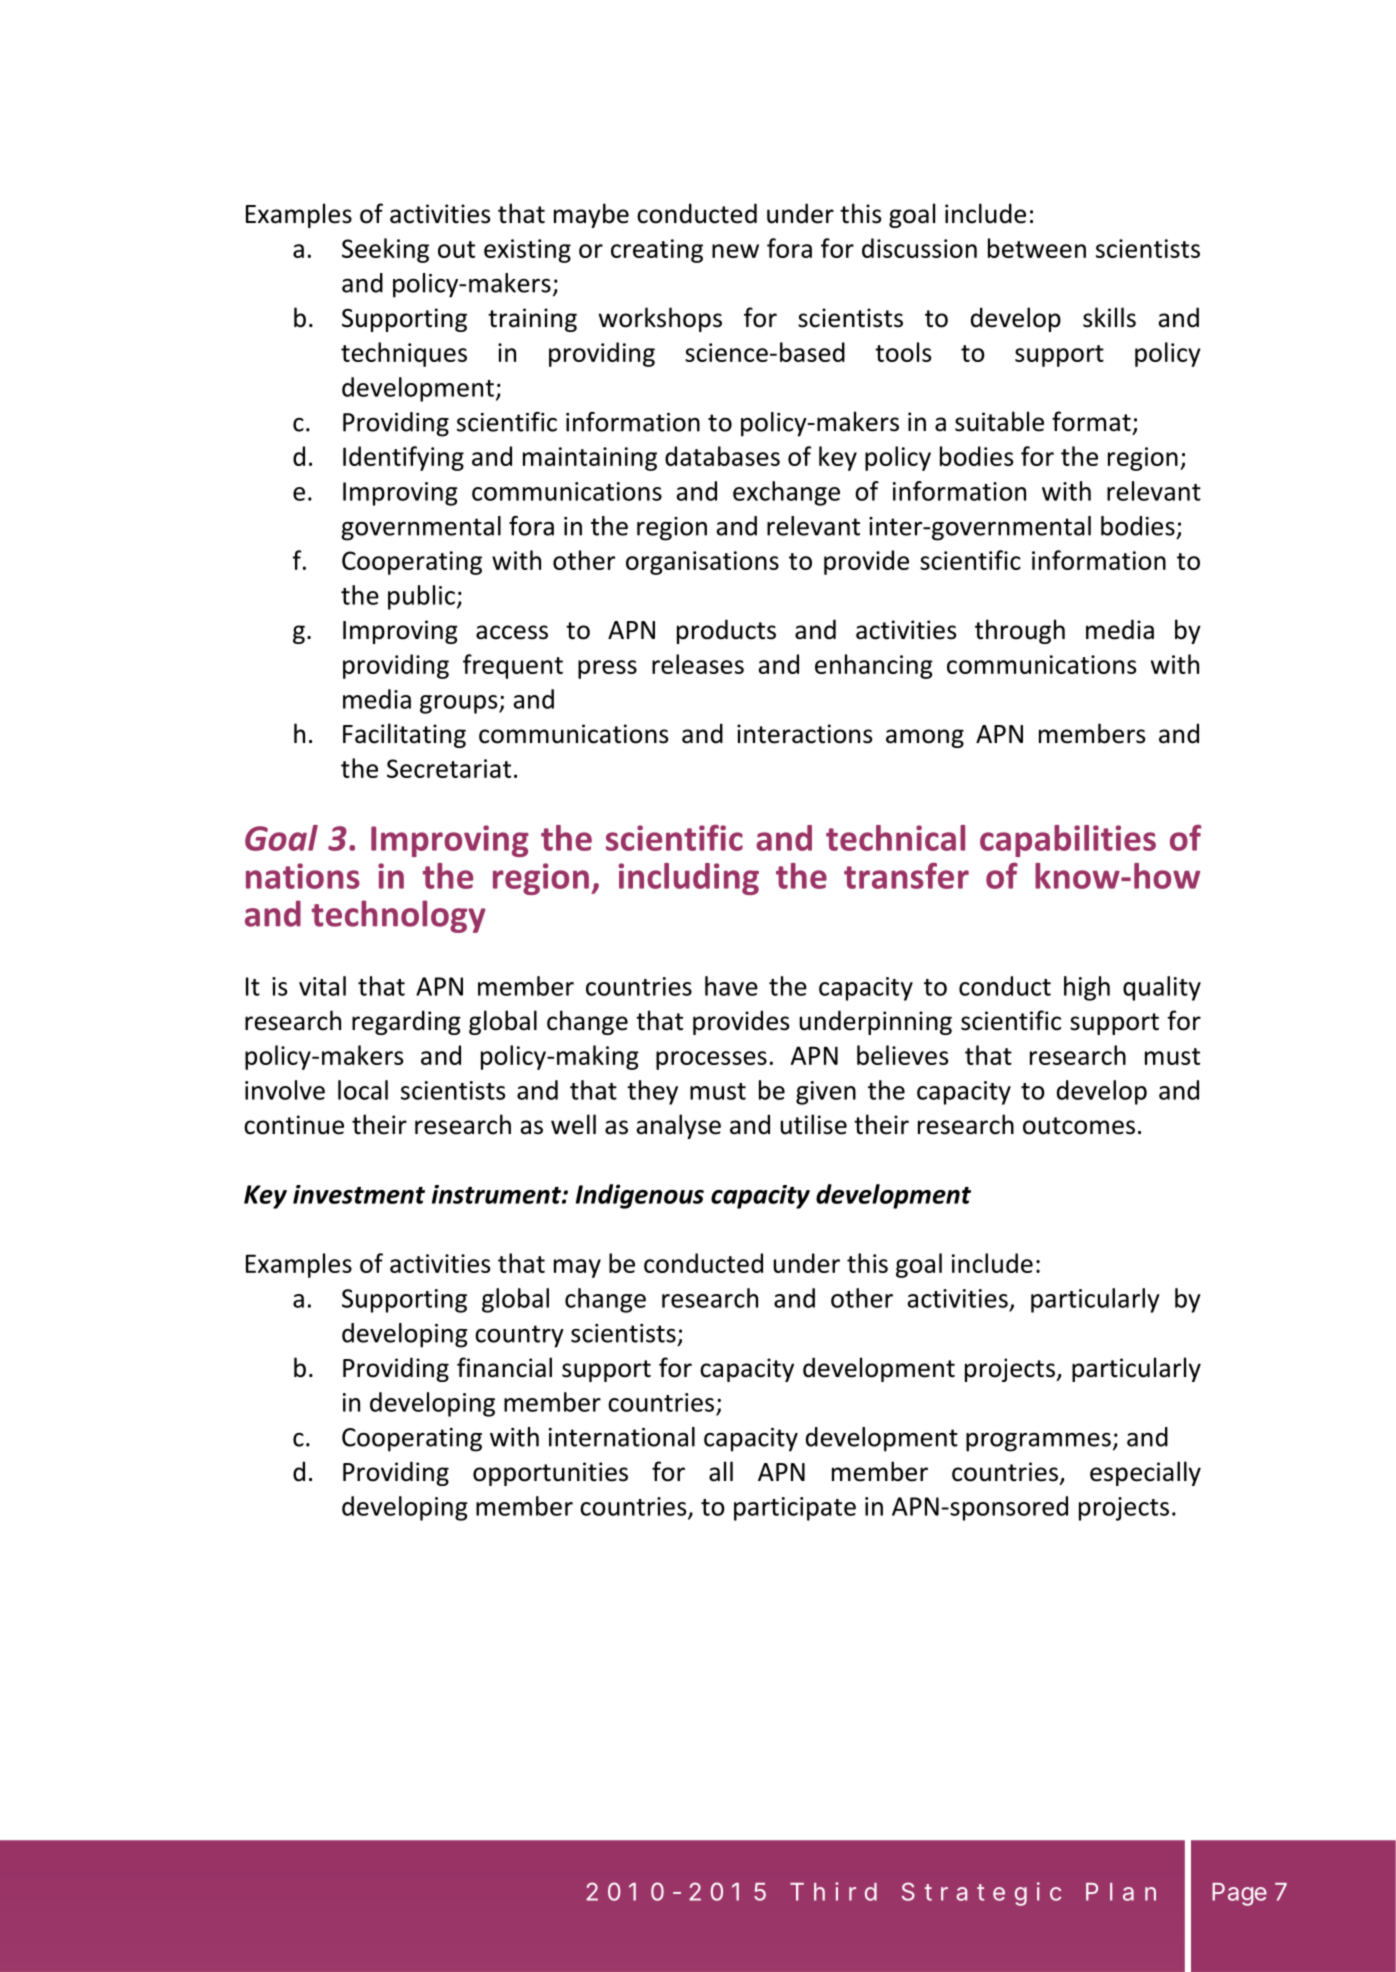 The height and width of the document is (1972, 1396). I want to click on processes, so click(711, 1060).
